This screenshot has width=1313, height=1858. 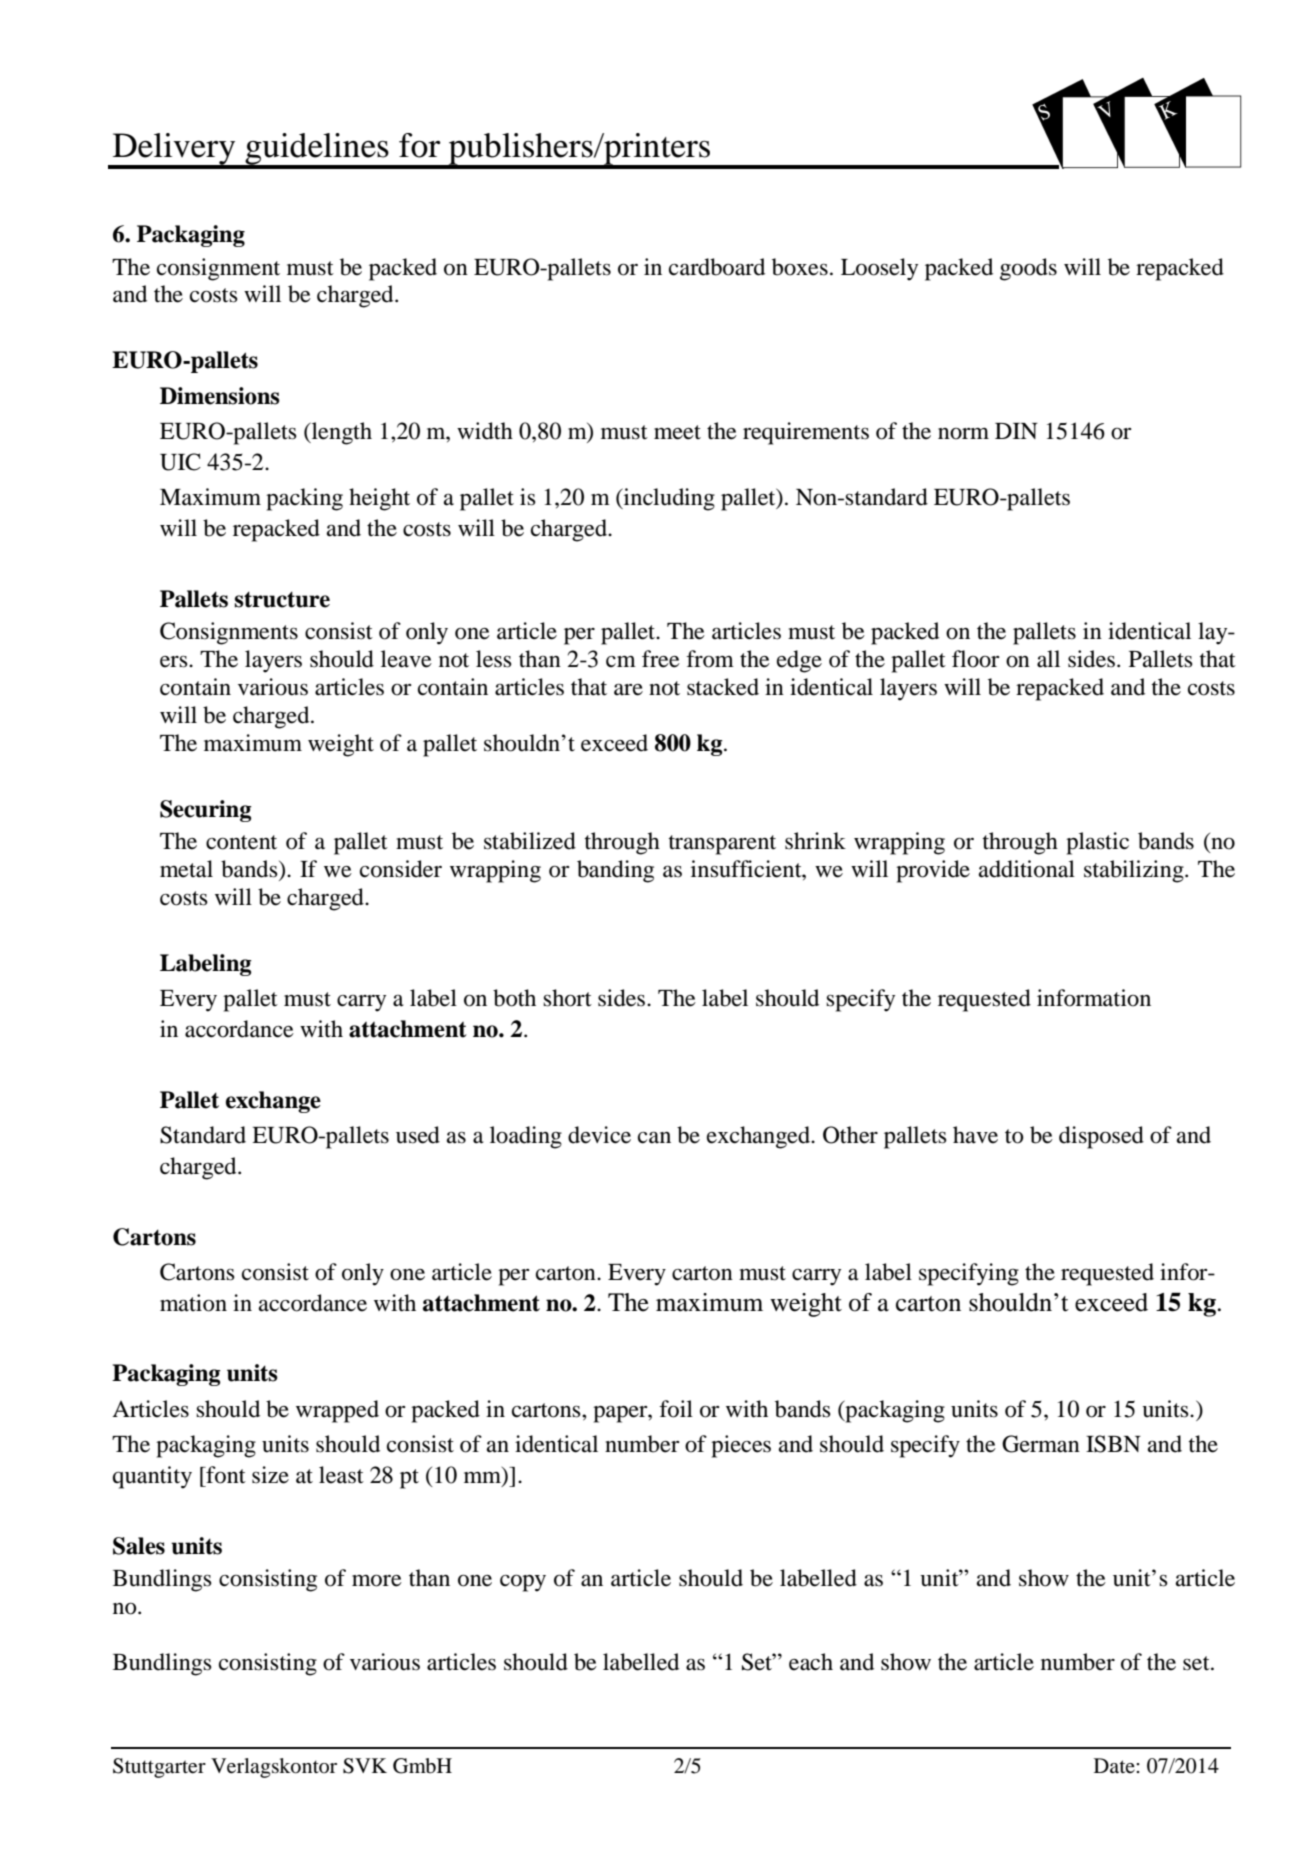 What do you see at coordinates (654, 1137) in the screenshot?
I see `can` at bounding box center [654, 1137].
